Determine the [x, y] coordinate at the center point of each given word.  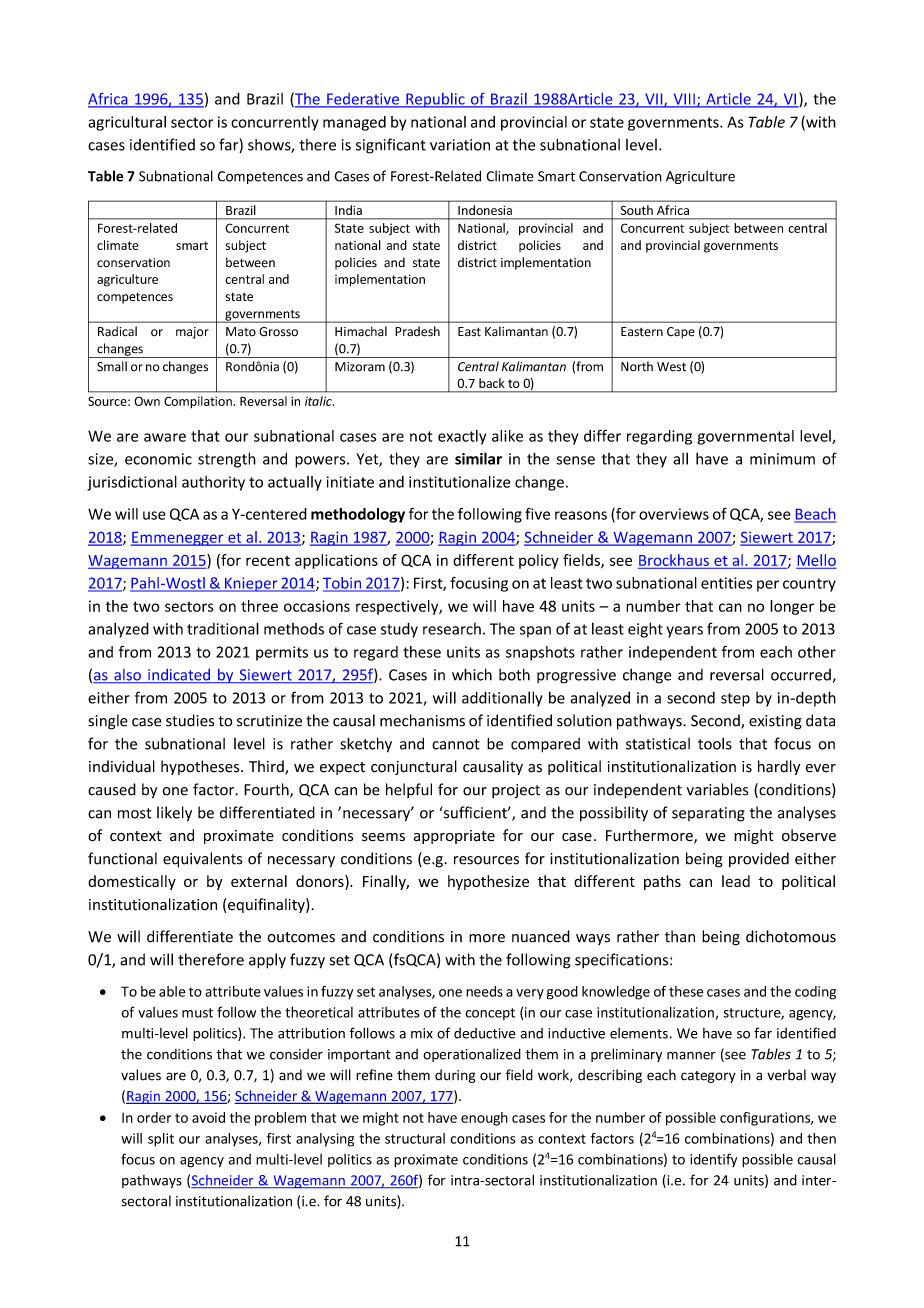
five [537, 514]
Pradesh [417, 331]
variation [460, 145]
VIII [684, 100]
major [192, 333]
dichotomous [791, 936]
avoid [208, 1117]
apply [267, 961]
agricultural [127, 123]
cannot [456, 744]
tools [715, 743]
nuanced [541, 936]
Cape [681, 333]
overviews [674, 514]
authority [213, 483]
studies [190, 720]
